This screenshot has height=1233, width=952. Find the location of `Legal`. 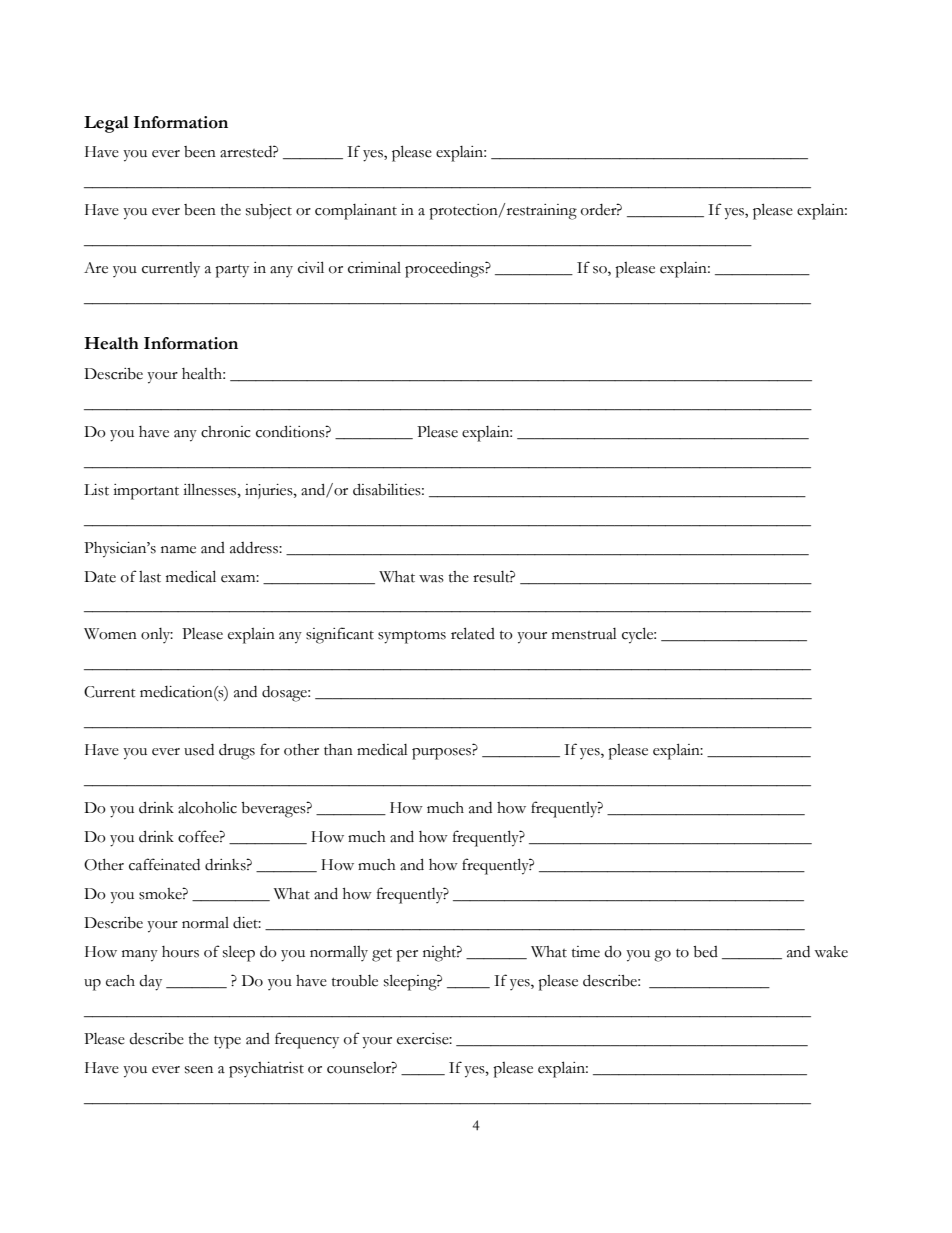

Legal is located at coordinates (106, 124).
